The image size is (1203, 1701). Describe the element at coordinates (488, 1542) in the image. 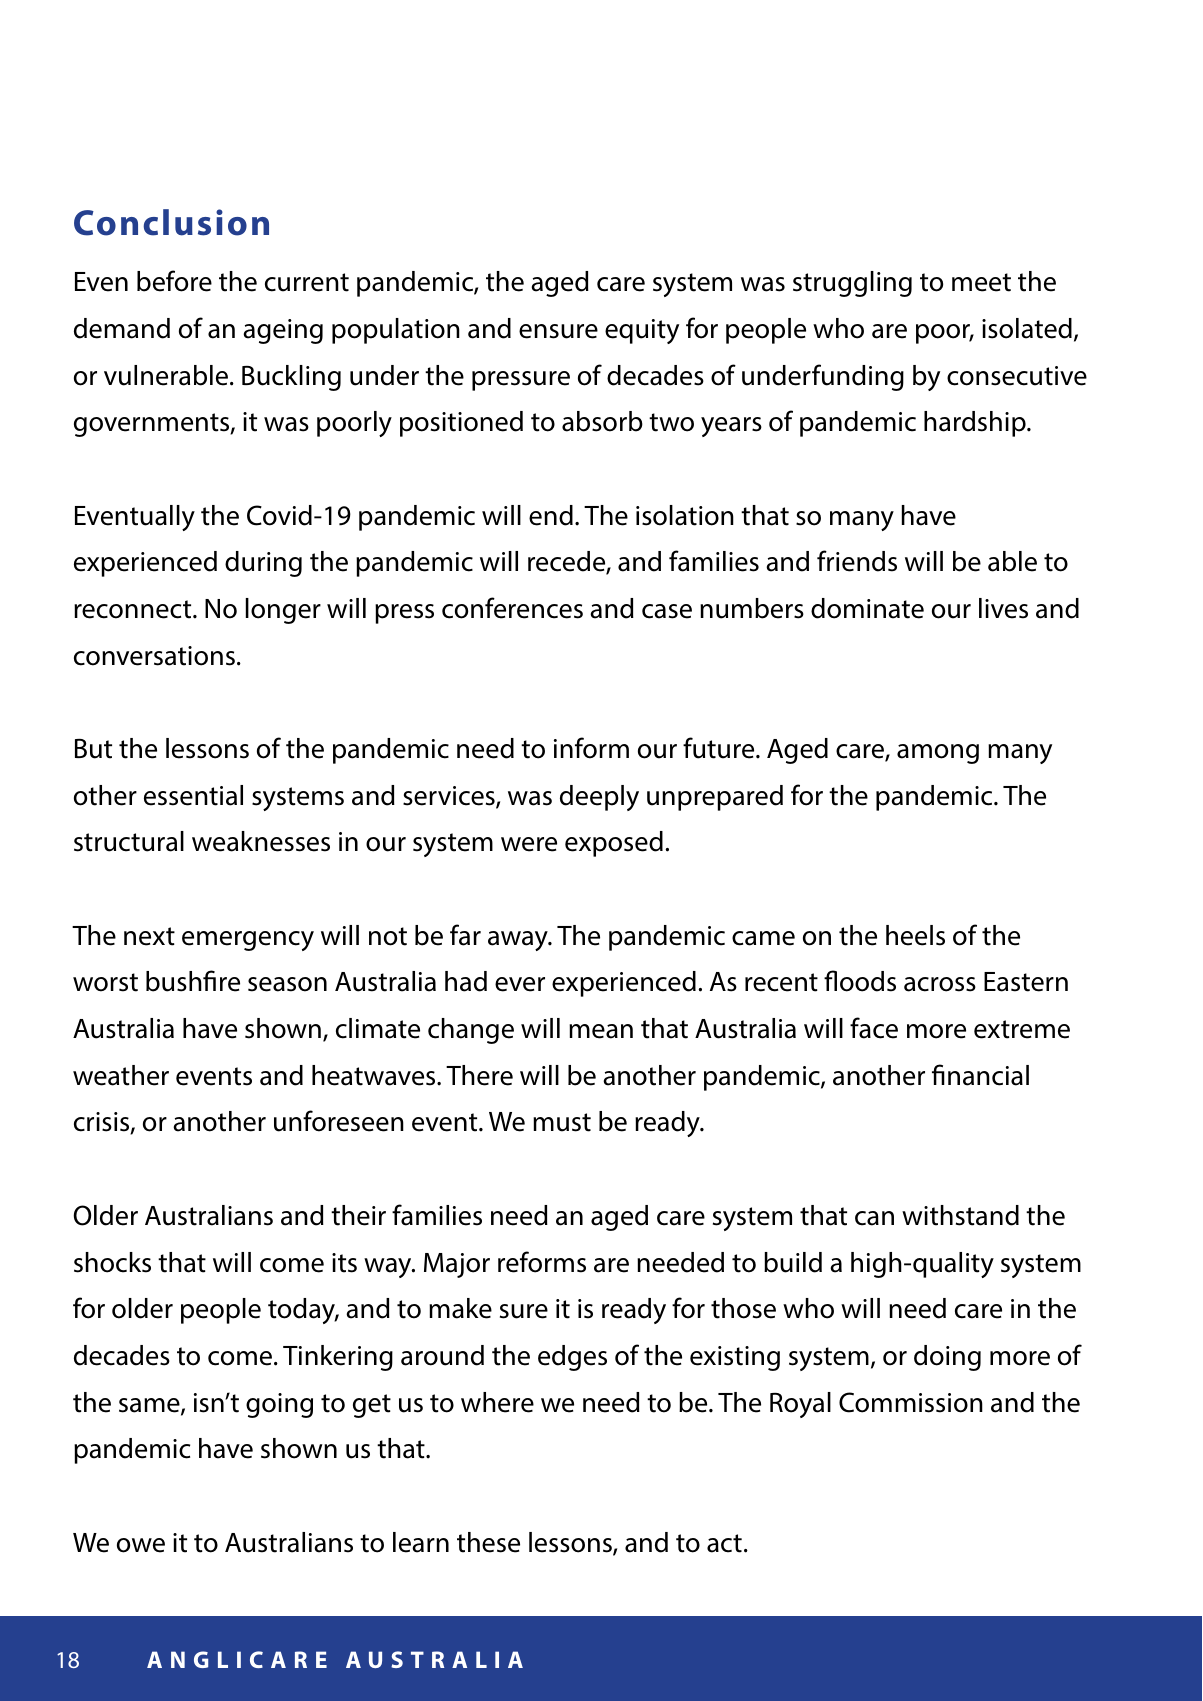

I see `these` at that location.
